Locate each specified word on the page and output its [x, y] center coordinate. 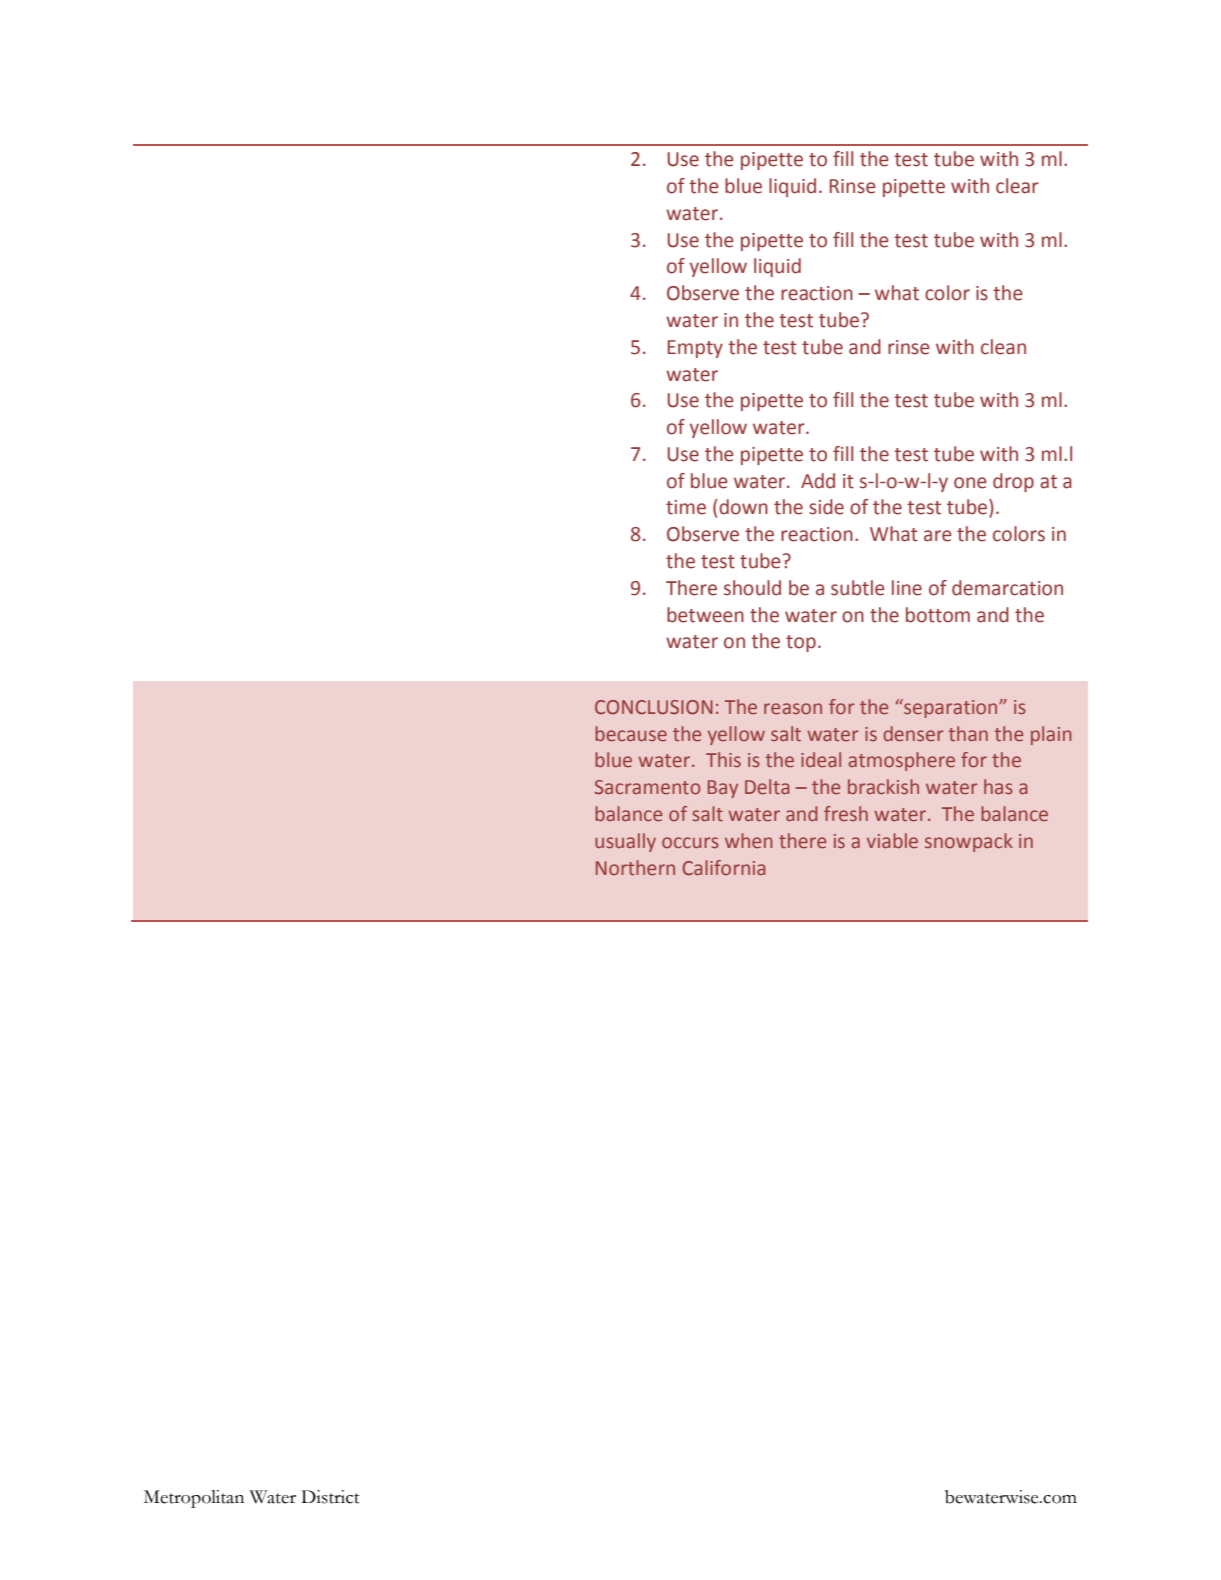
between [705, 615]
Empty [695, 349]
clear [1017, 186]
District [330, 1497]
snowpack [969, 842]
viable [892, 840]
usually [625, 842]
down [742, 507]
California [724, 867]
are [938, 536]
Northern [635, 867]
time [686, 507]
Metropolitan [194, 1499]
